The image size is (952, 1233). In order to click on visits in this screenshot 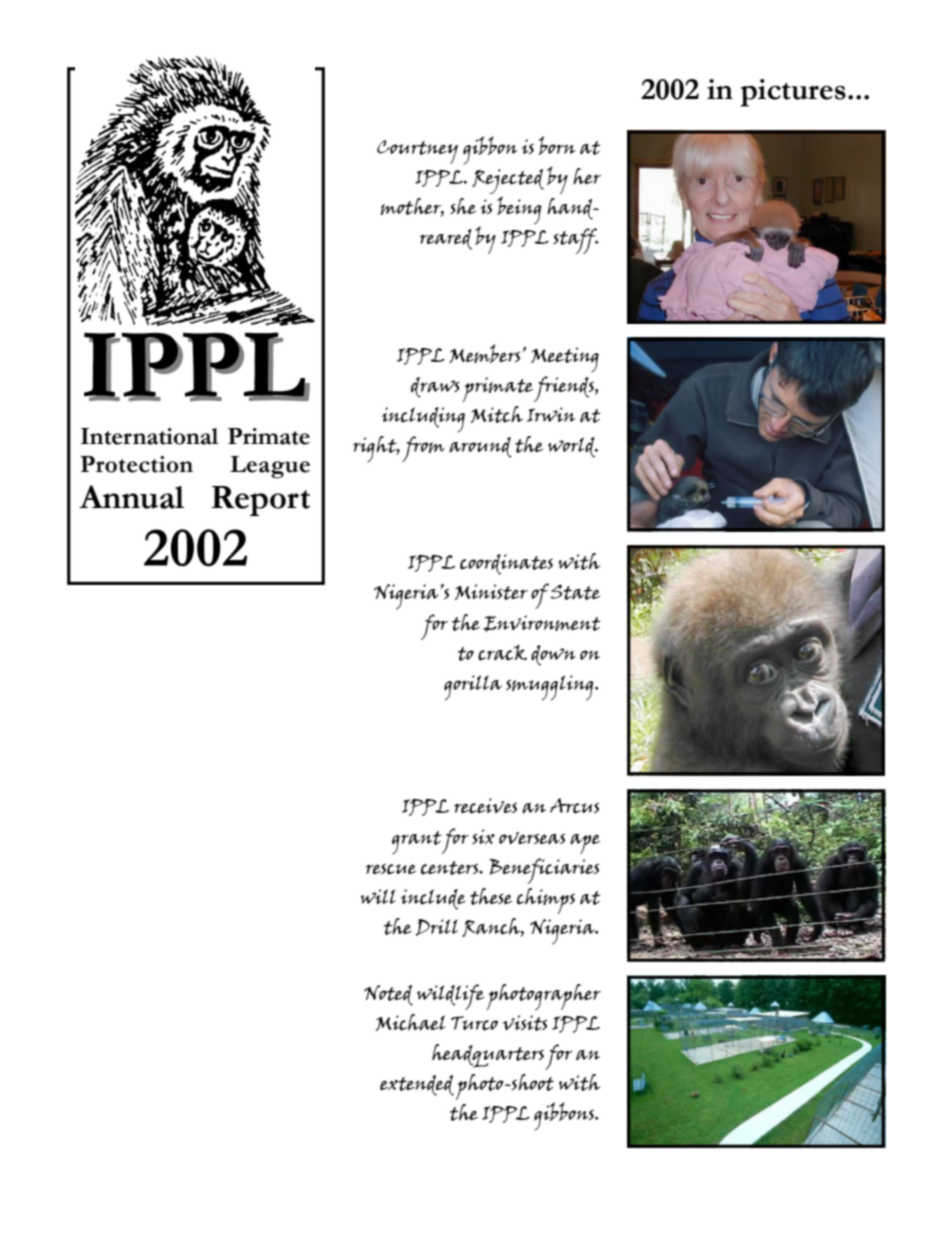, I will do `click(525, 1023)`.
